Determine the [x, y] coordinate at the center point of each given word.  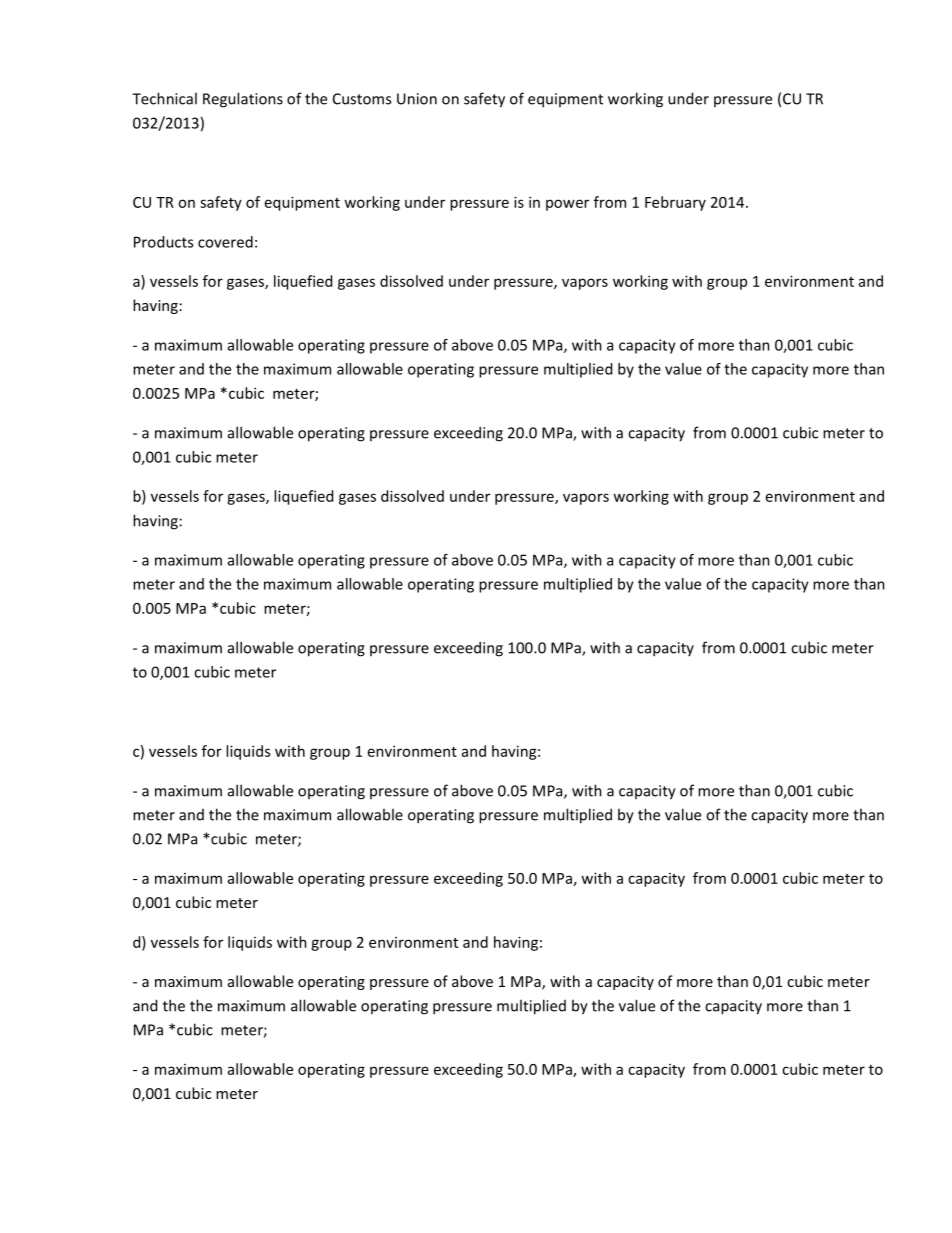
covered [225, 242]
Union [417, 99]
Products [163, 242]
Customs [362, 99]
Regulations [243, 100]
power [567, 205]
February [675, 203]
